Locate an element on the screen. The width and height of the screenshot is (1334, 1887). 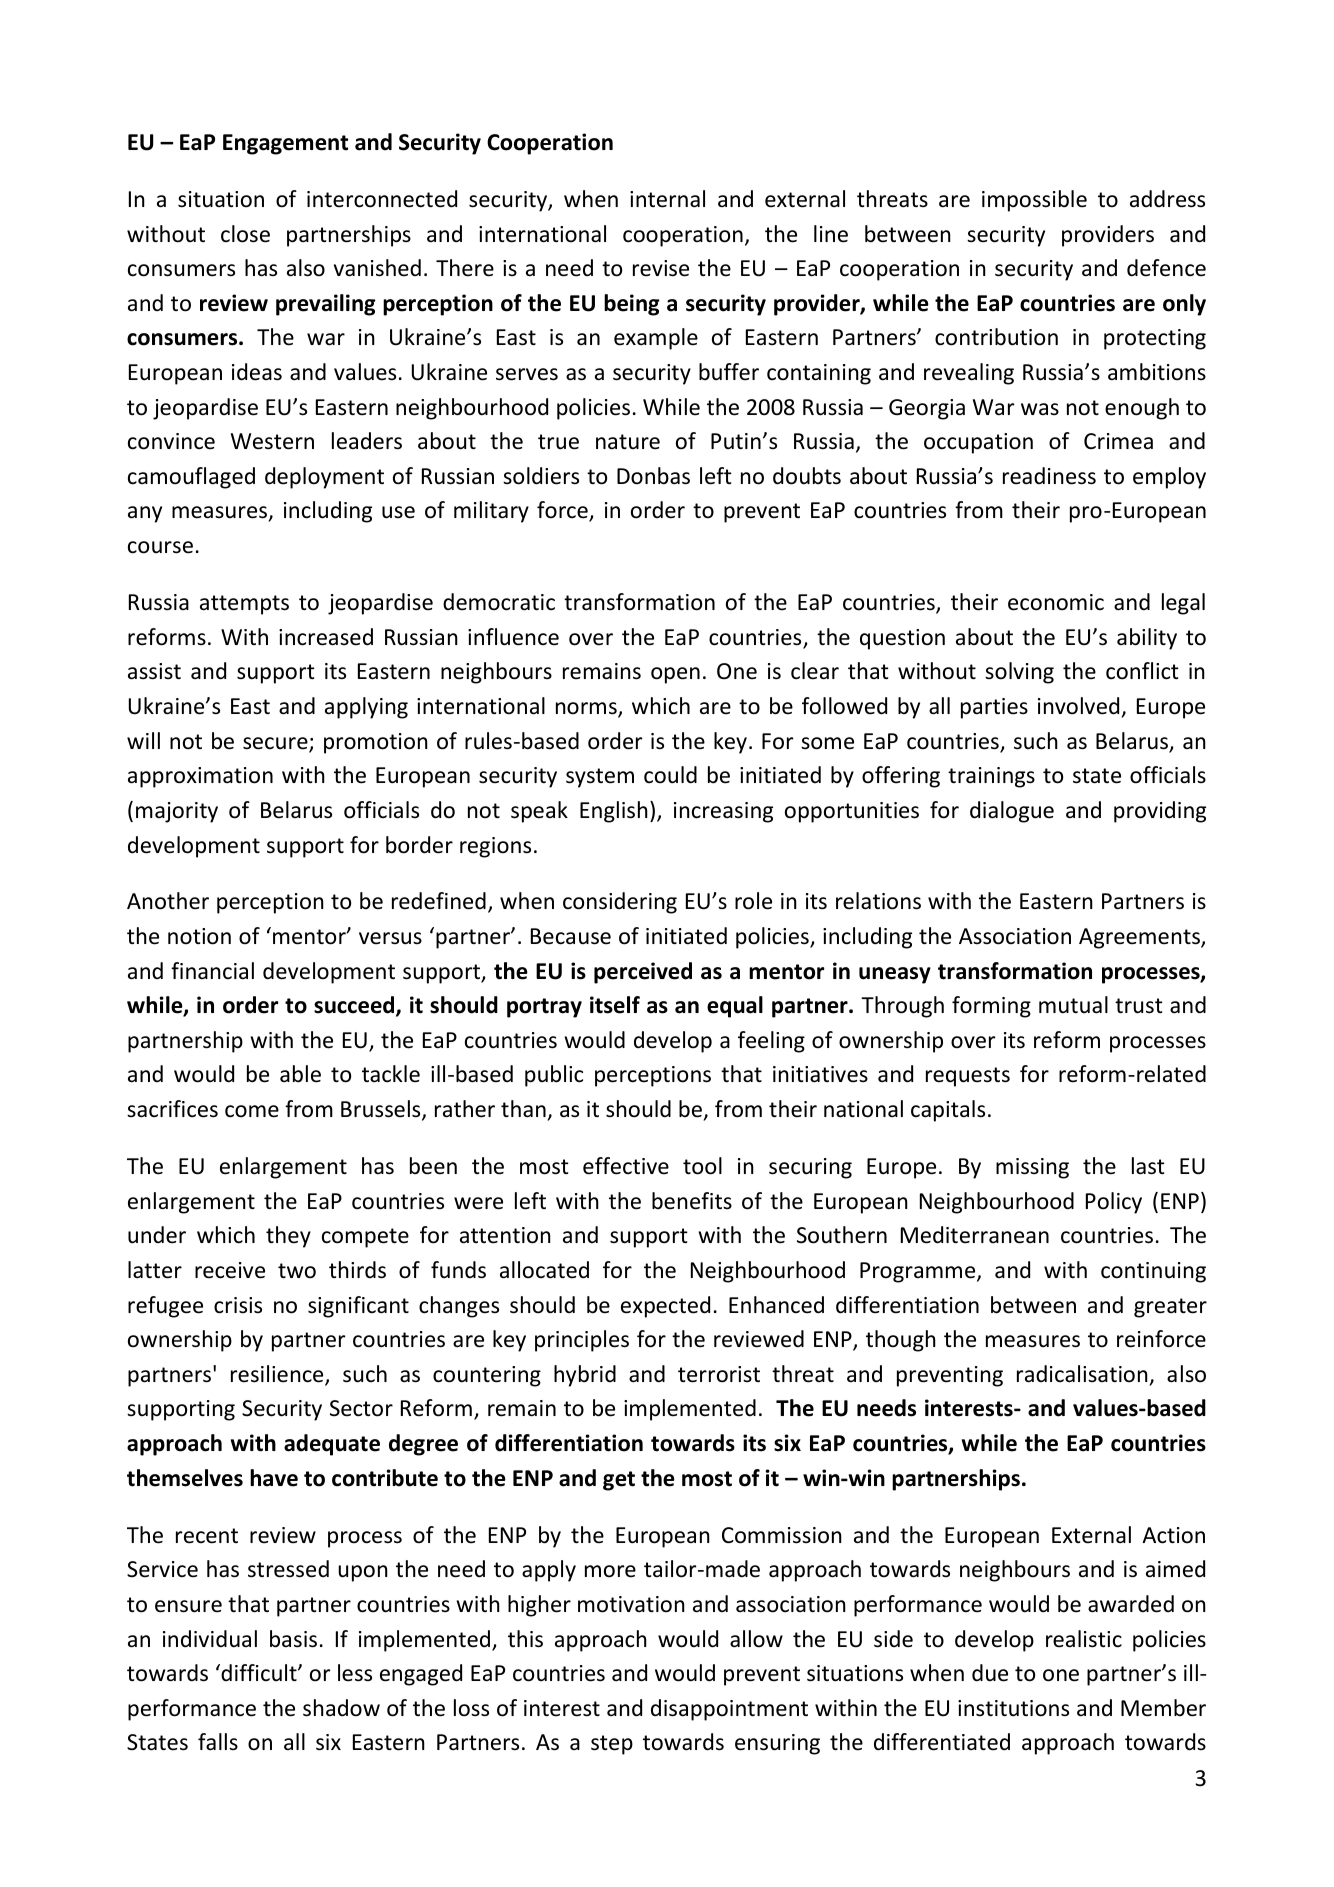
disappointment is located at coordinates (729, 1710).
